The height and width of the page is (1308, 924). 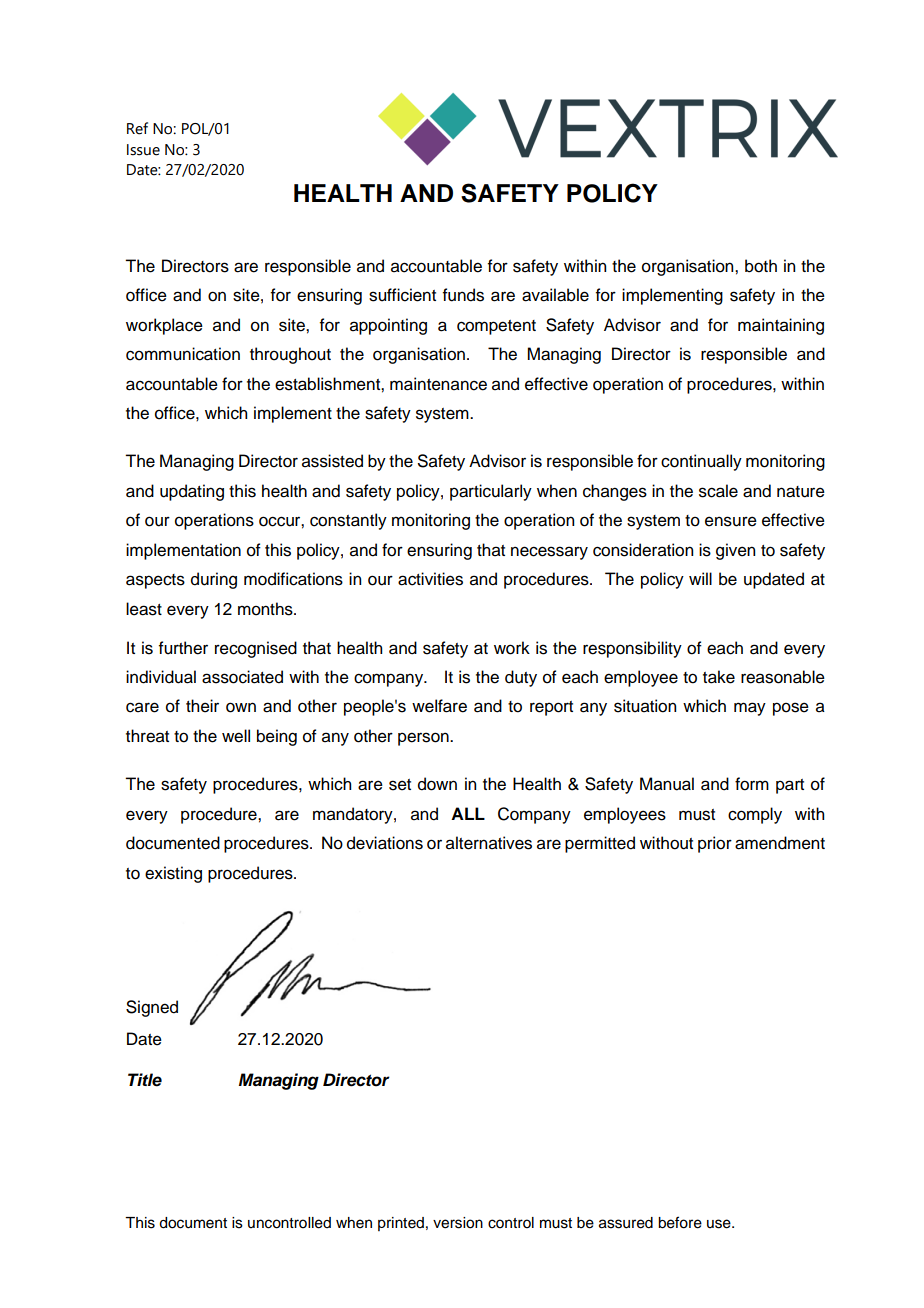 I want to click on updating, so click(x=192, y=492).
